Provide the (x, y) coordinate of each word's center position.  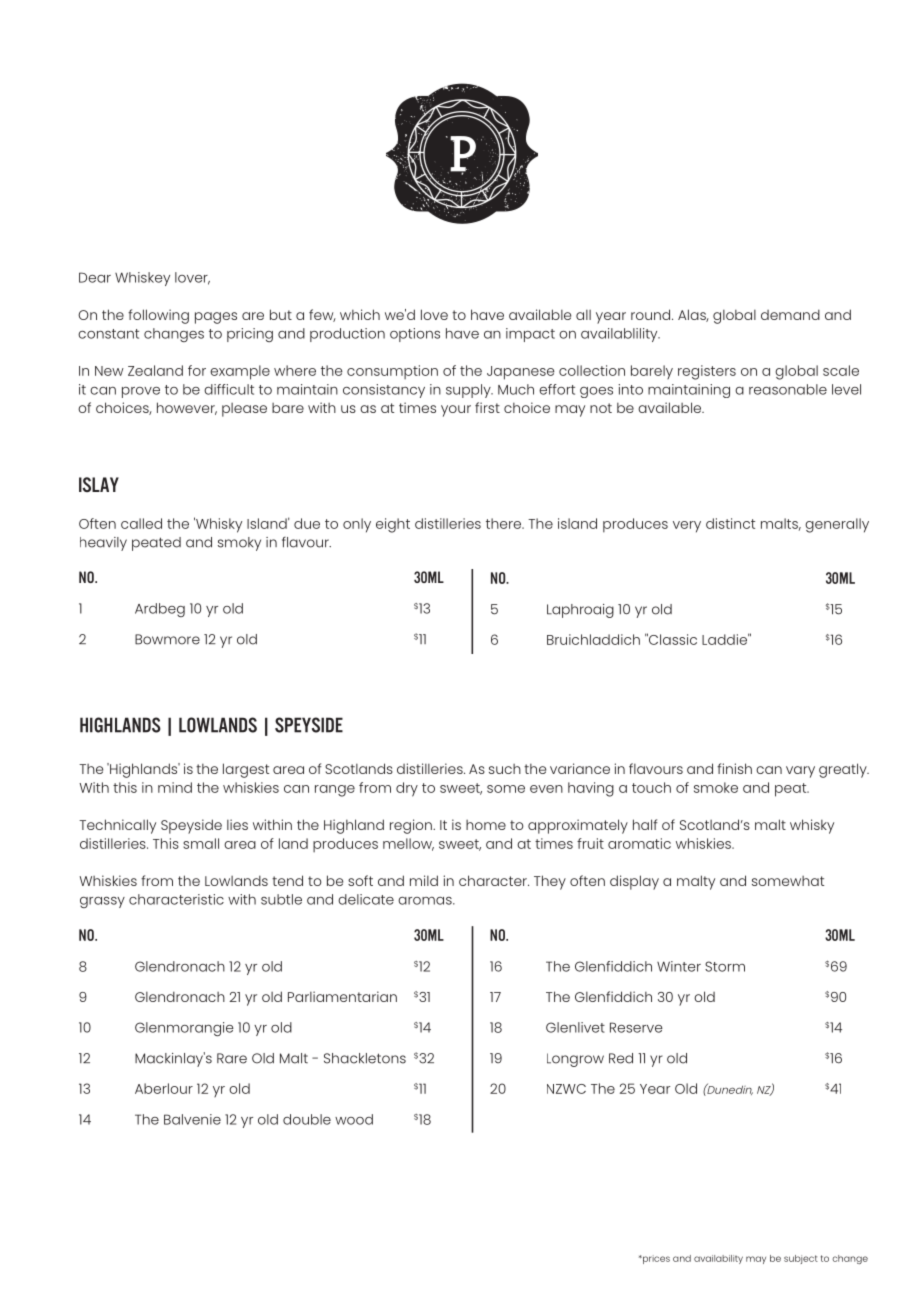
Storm (725, 966)
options (415, 335)
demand (790, 314)
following (158, 316)
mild (424, 880)
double (307, 1119)
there (505, 523)
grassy (102, 902)
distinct (730, 523)
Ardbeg (160, 610)
